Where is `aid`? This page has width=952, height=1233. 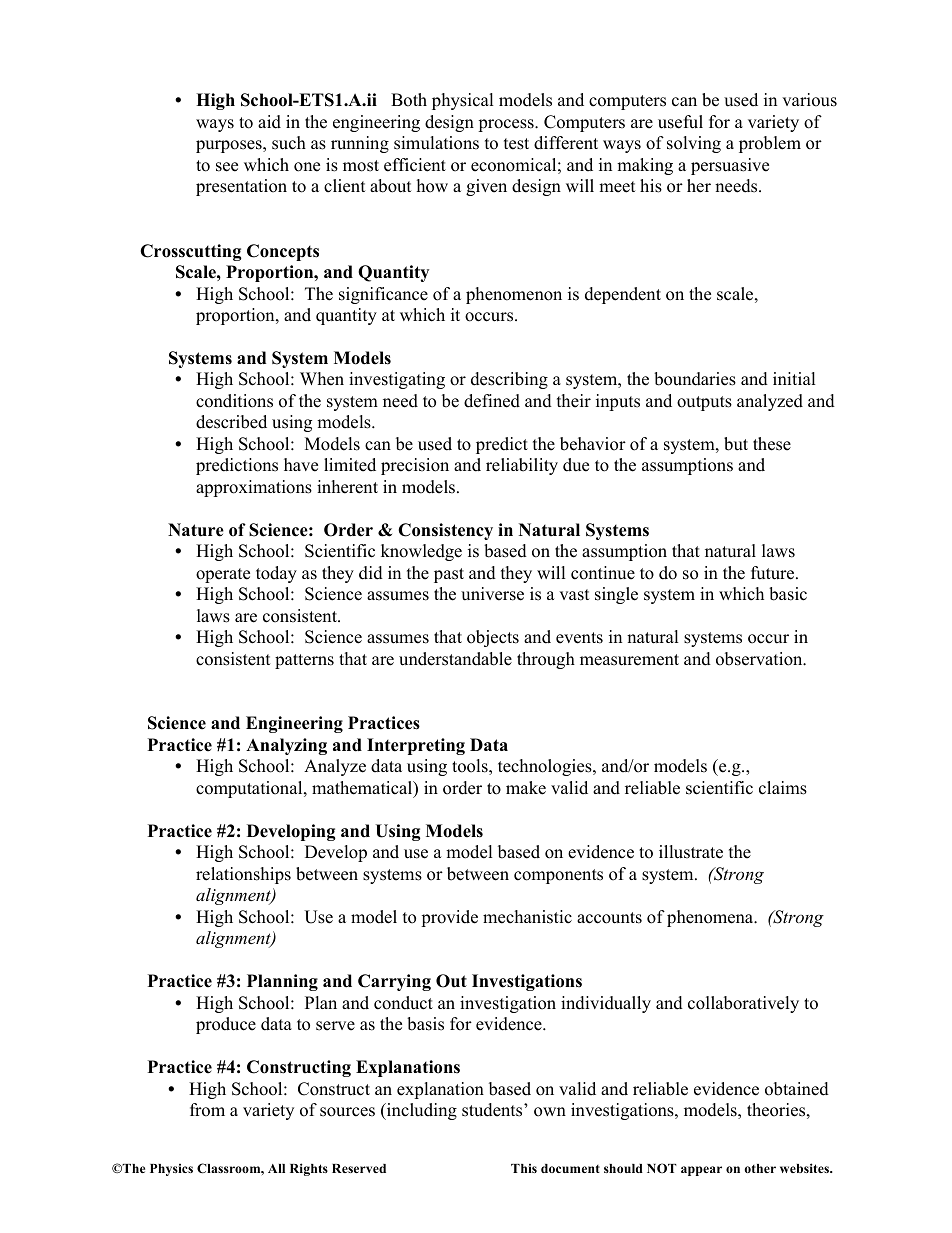
aid is located at coordinates (269, 122).
